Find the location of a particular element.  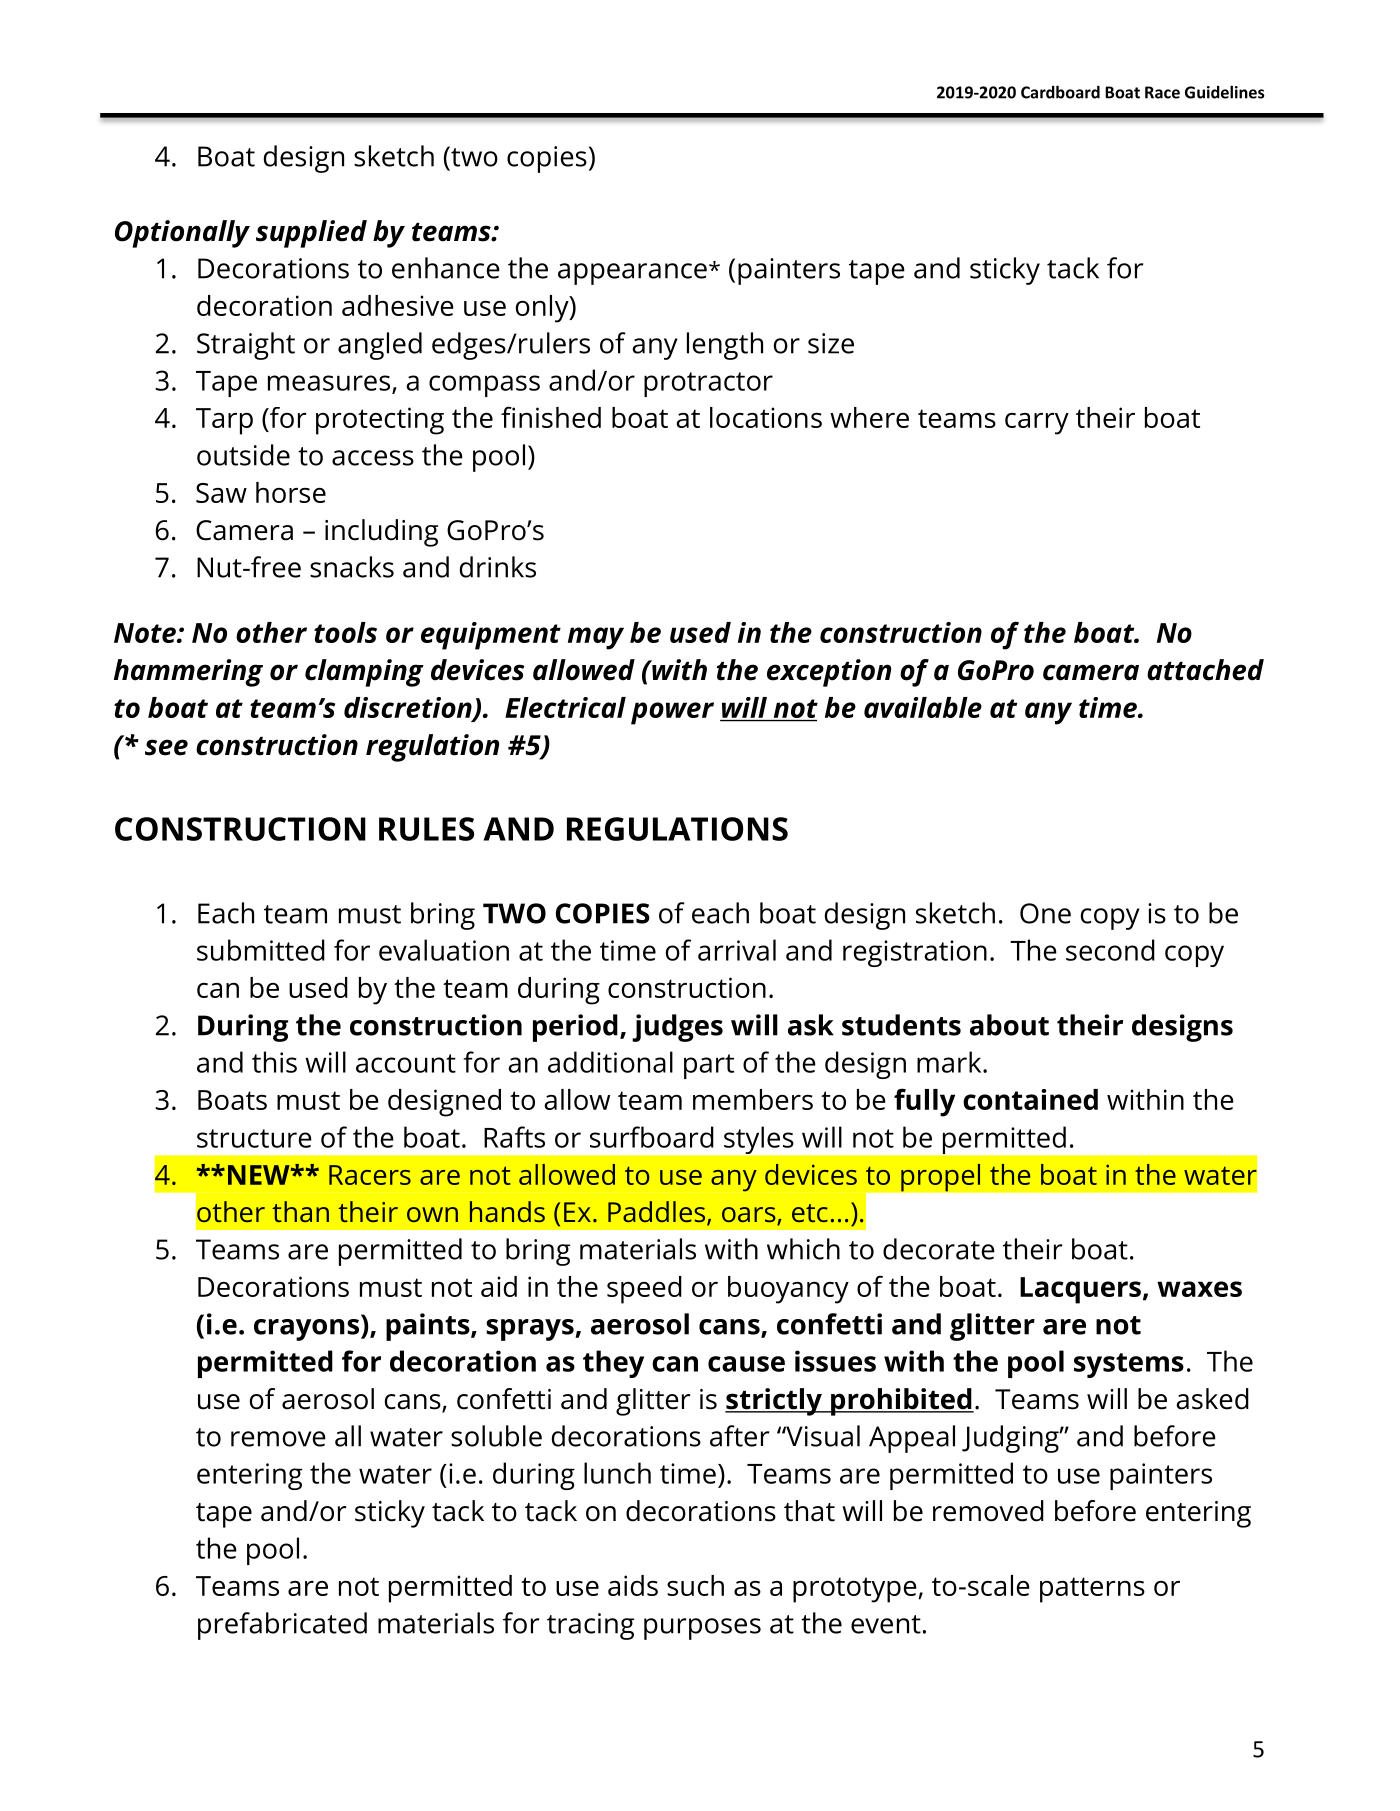

supplied is located at coordinates (311, 234).
